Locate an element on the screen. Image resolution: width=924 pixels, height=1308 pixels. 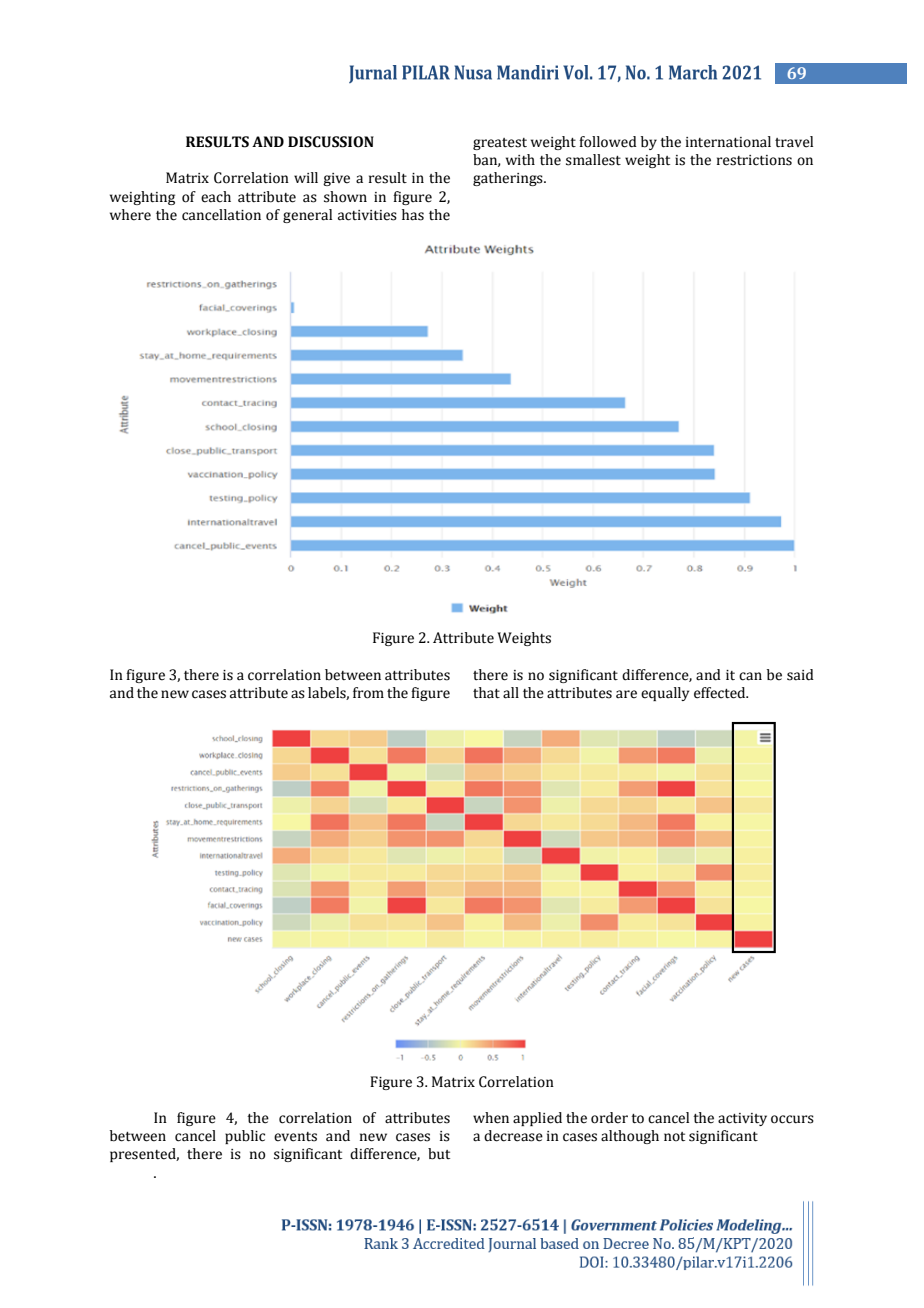
gatherings is located at coordinates (509, 179).
